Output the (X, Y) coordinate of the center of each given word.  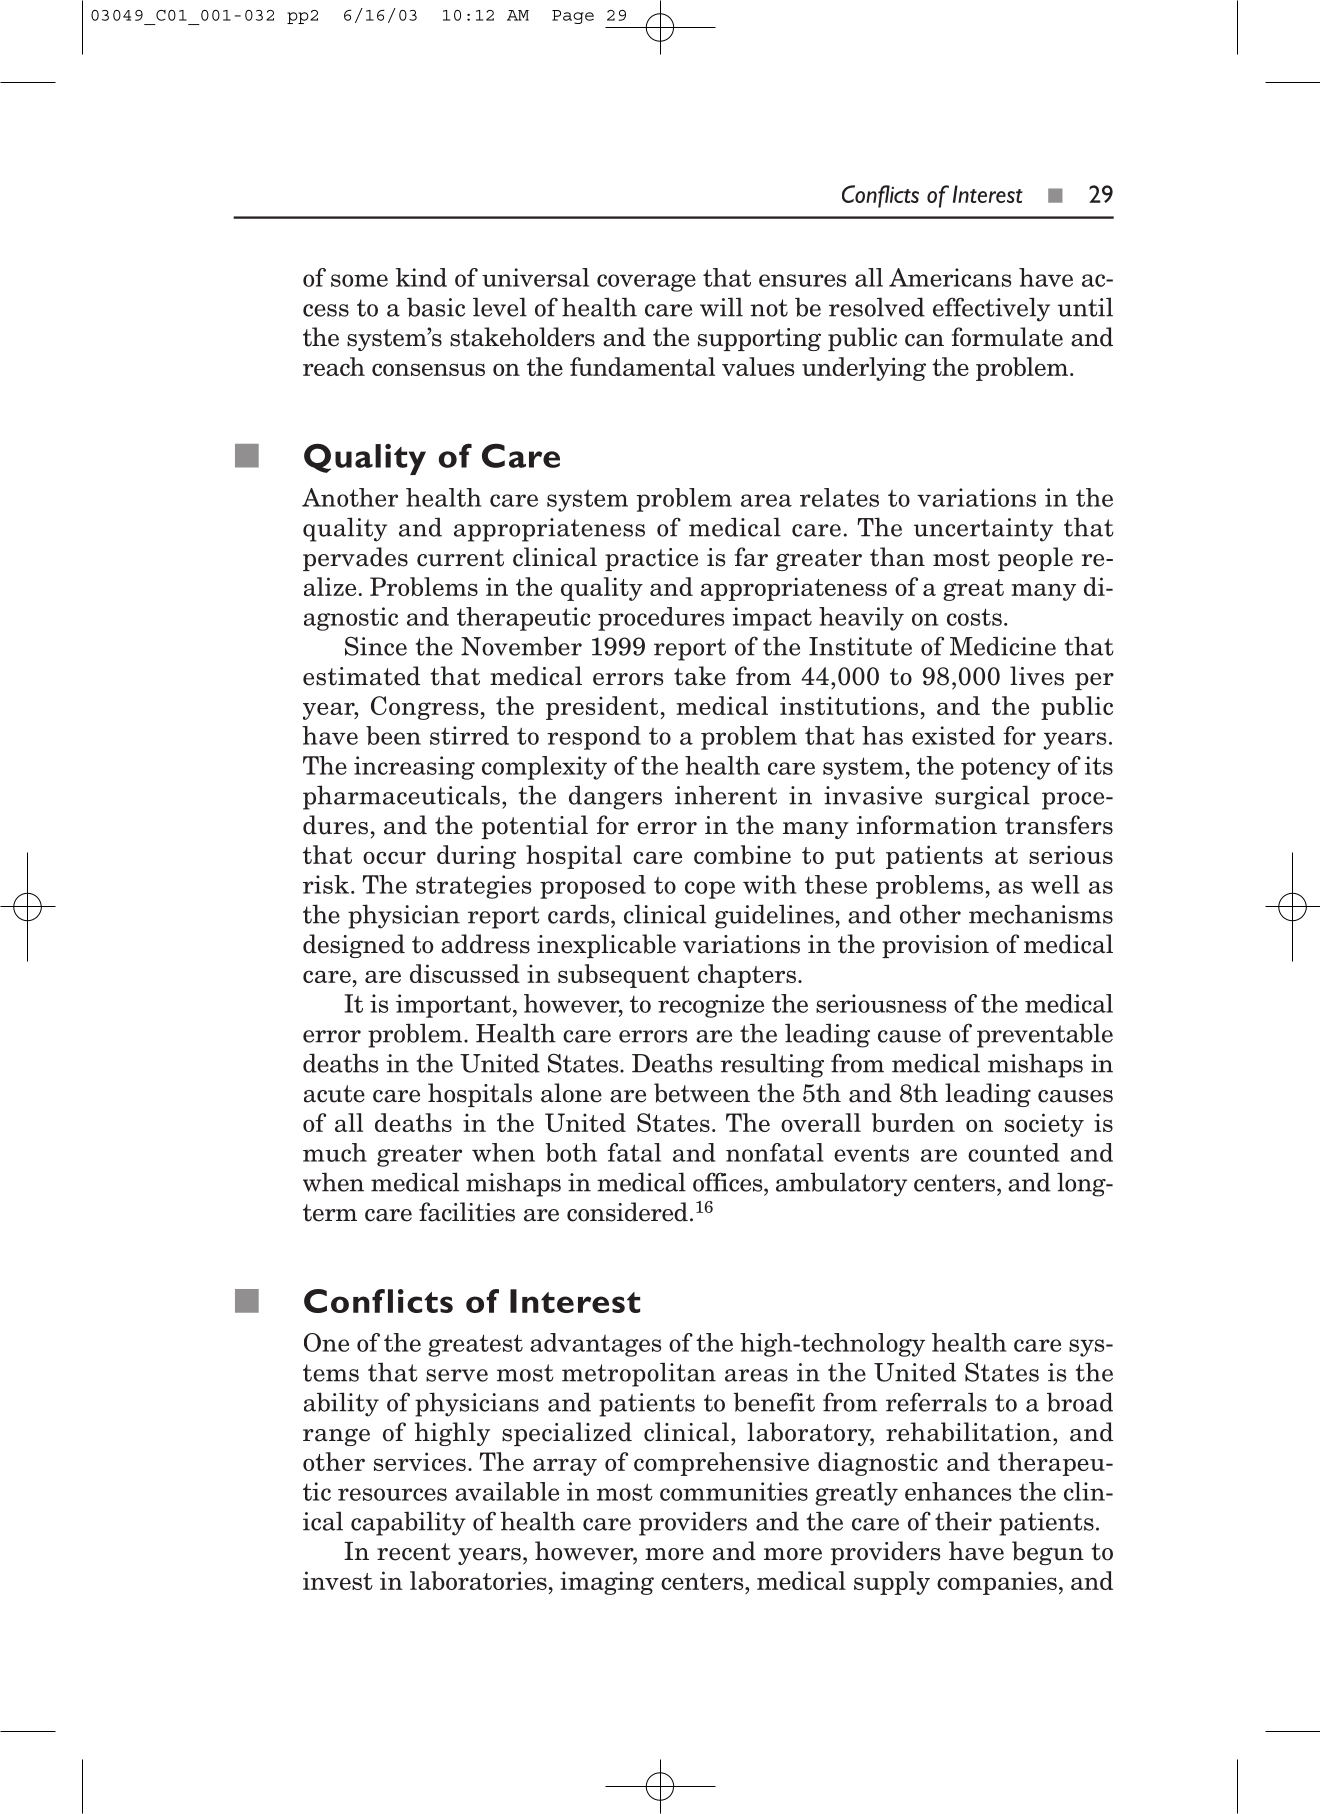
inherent (726, 795)
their (963, 1521)
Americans (950, 277)
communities (734, 1491)
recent (414, 1552)
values (758, 366)
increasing (414, 768)
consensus (428, 369)
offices (729, 1182)
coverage (646, 283)
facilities (467, 1212)
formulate (1007, 337)
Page (573, 17)
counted (1013, 1152)
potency (1006, 768)
